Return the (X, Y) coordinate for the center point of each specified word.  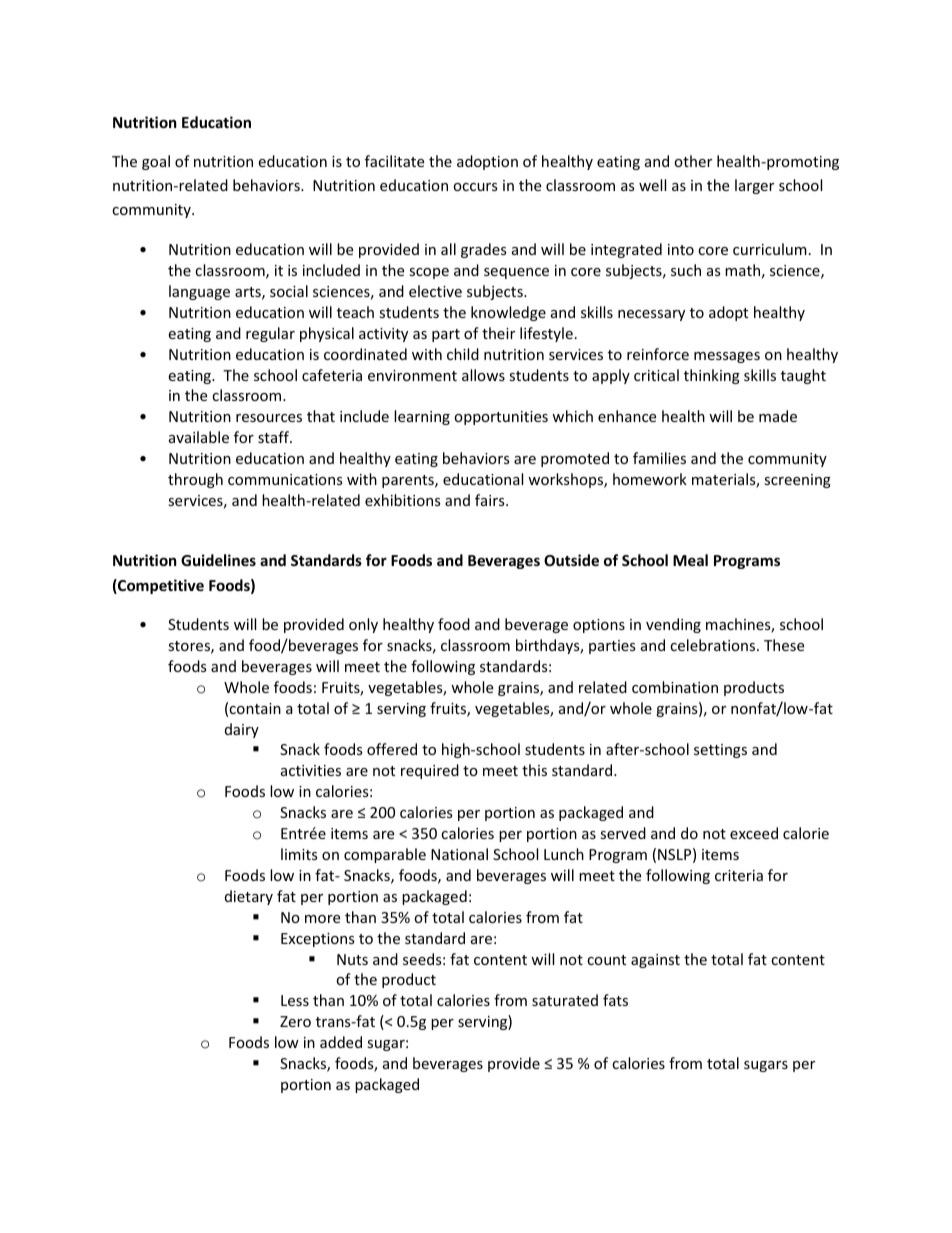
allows (483, 375)
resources (269, 418)
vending (673, 625)
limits (299, 854)
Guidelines (218, 560)
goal (156, 162)
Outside (571, 560)
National (459, 854)
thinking (712, 376)
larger (754, 186)
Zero (295, 1021)
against (655, 961)
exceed (754, 833)
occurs (475, 187)
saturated (565, 1000)
